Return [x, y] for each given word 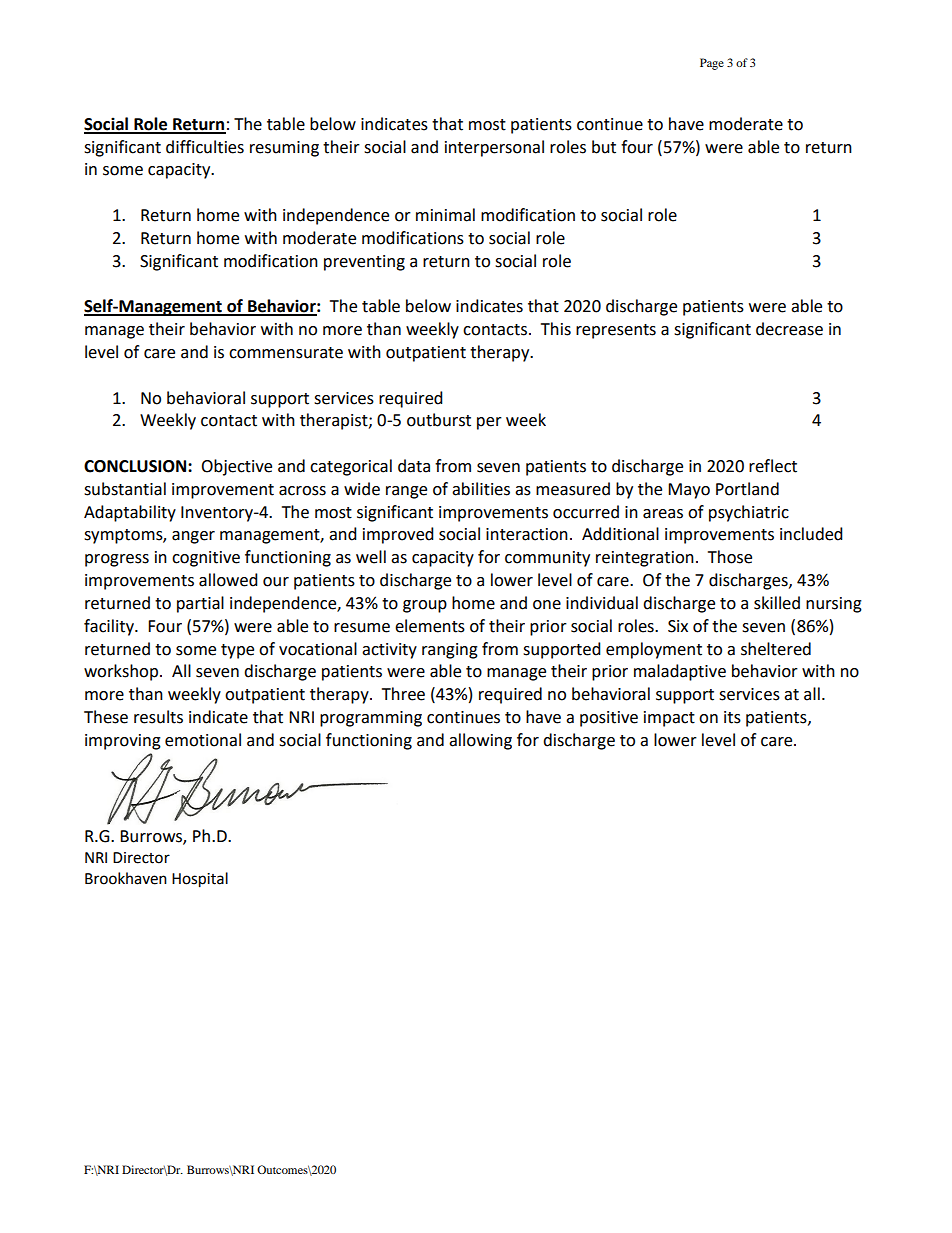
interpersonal [494, 148]
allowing [480, 741]
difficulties [205, 147]
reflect [773, 466]
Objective [236, 467]
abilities [481, 489]
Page [712, 64]
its [732, 717]
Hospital [200, 880]
